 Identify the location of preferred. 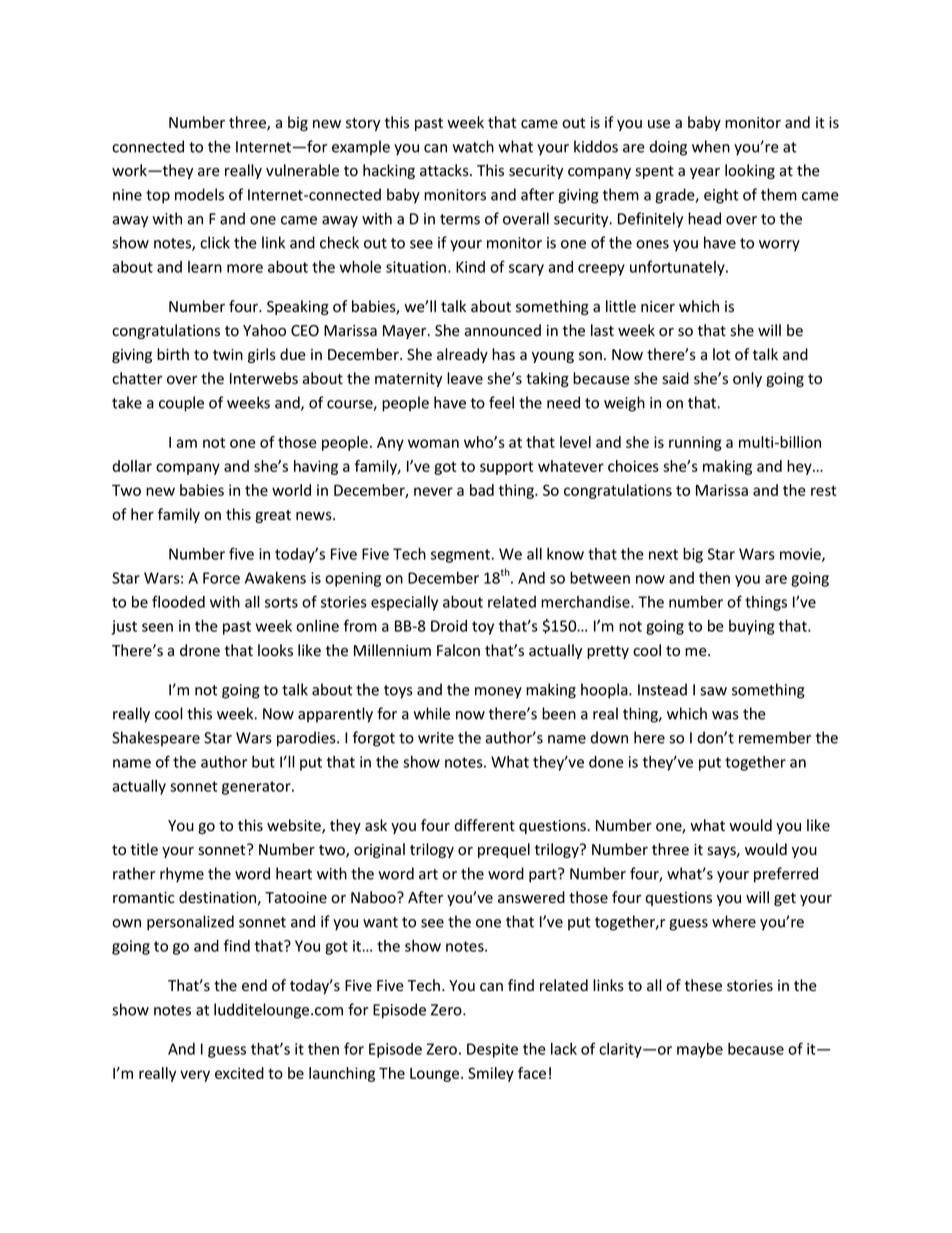
(786, 875).
